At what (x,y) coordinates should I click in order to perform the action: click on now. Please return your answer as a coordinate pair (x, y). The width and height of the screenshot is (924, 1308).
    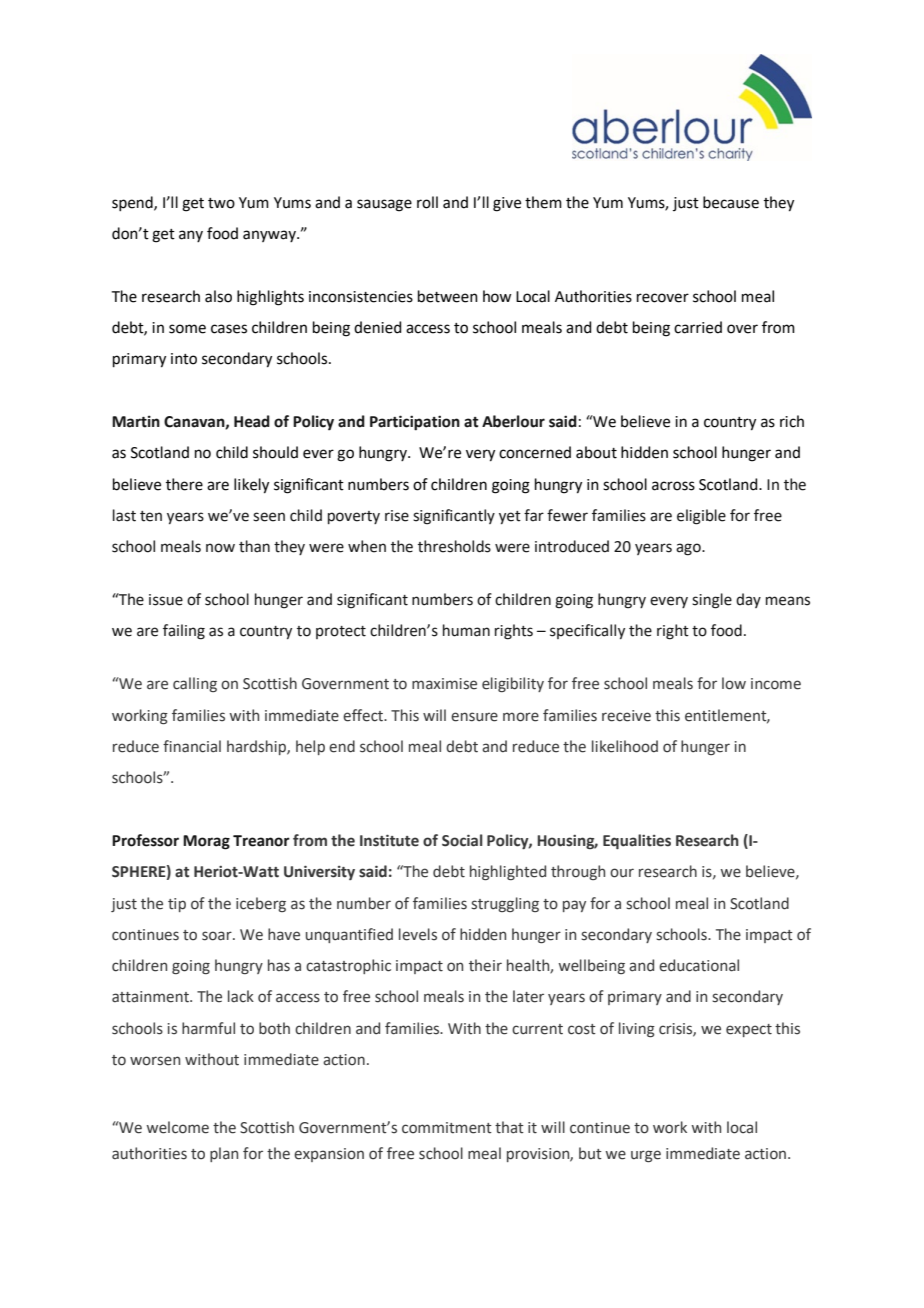
    Looking at the image, I should click on (220, 548).
